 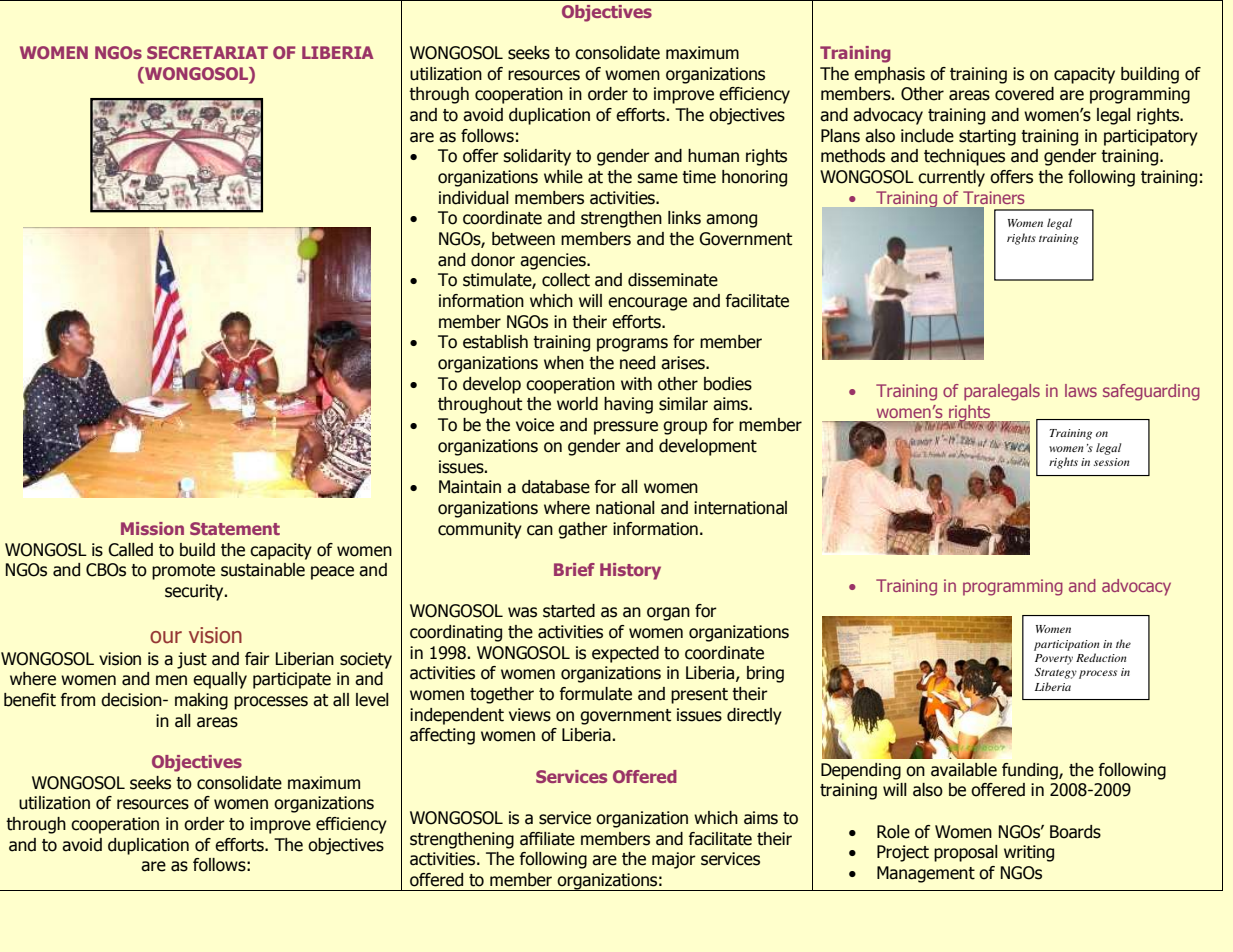 What do you see at coordinates (674, 860) in the image?
I see `major` at bounding box center [674, 860].
